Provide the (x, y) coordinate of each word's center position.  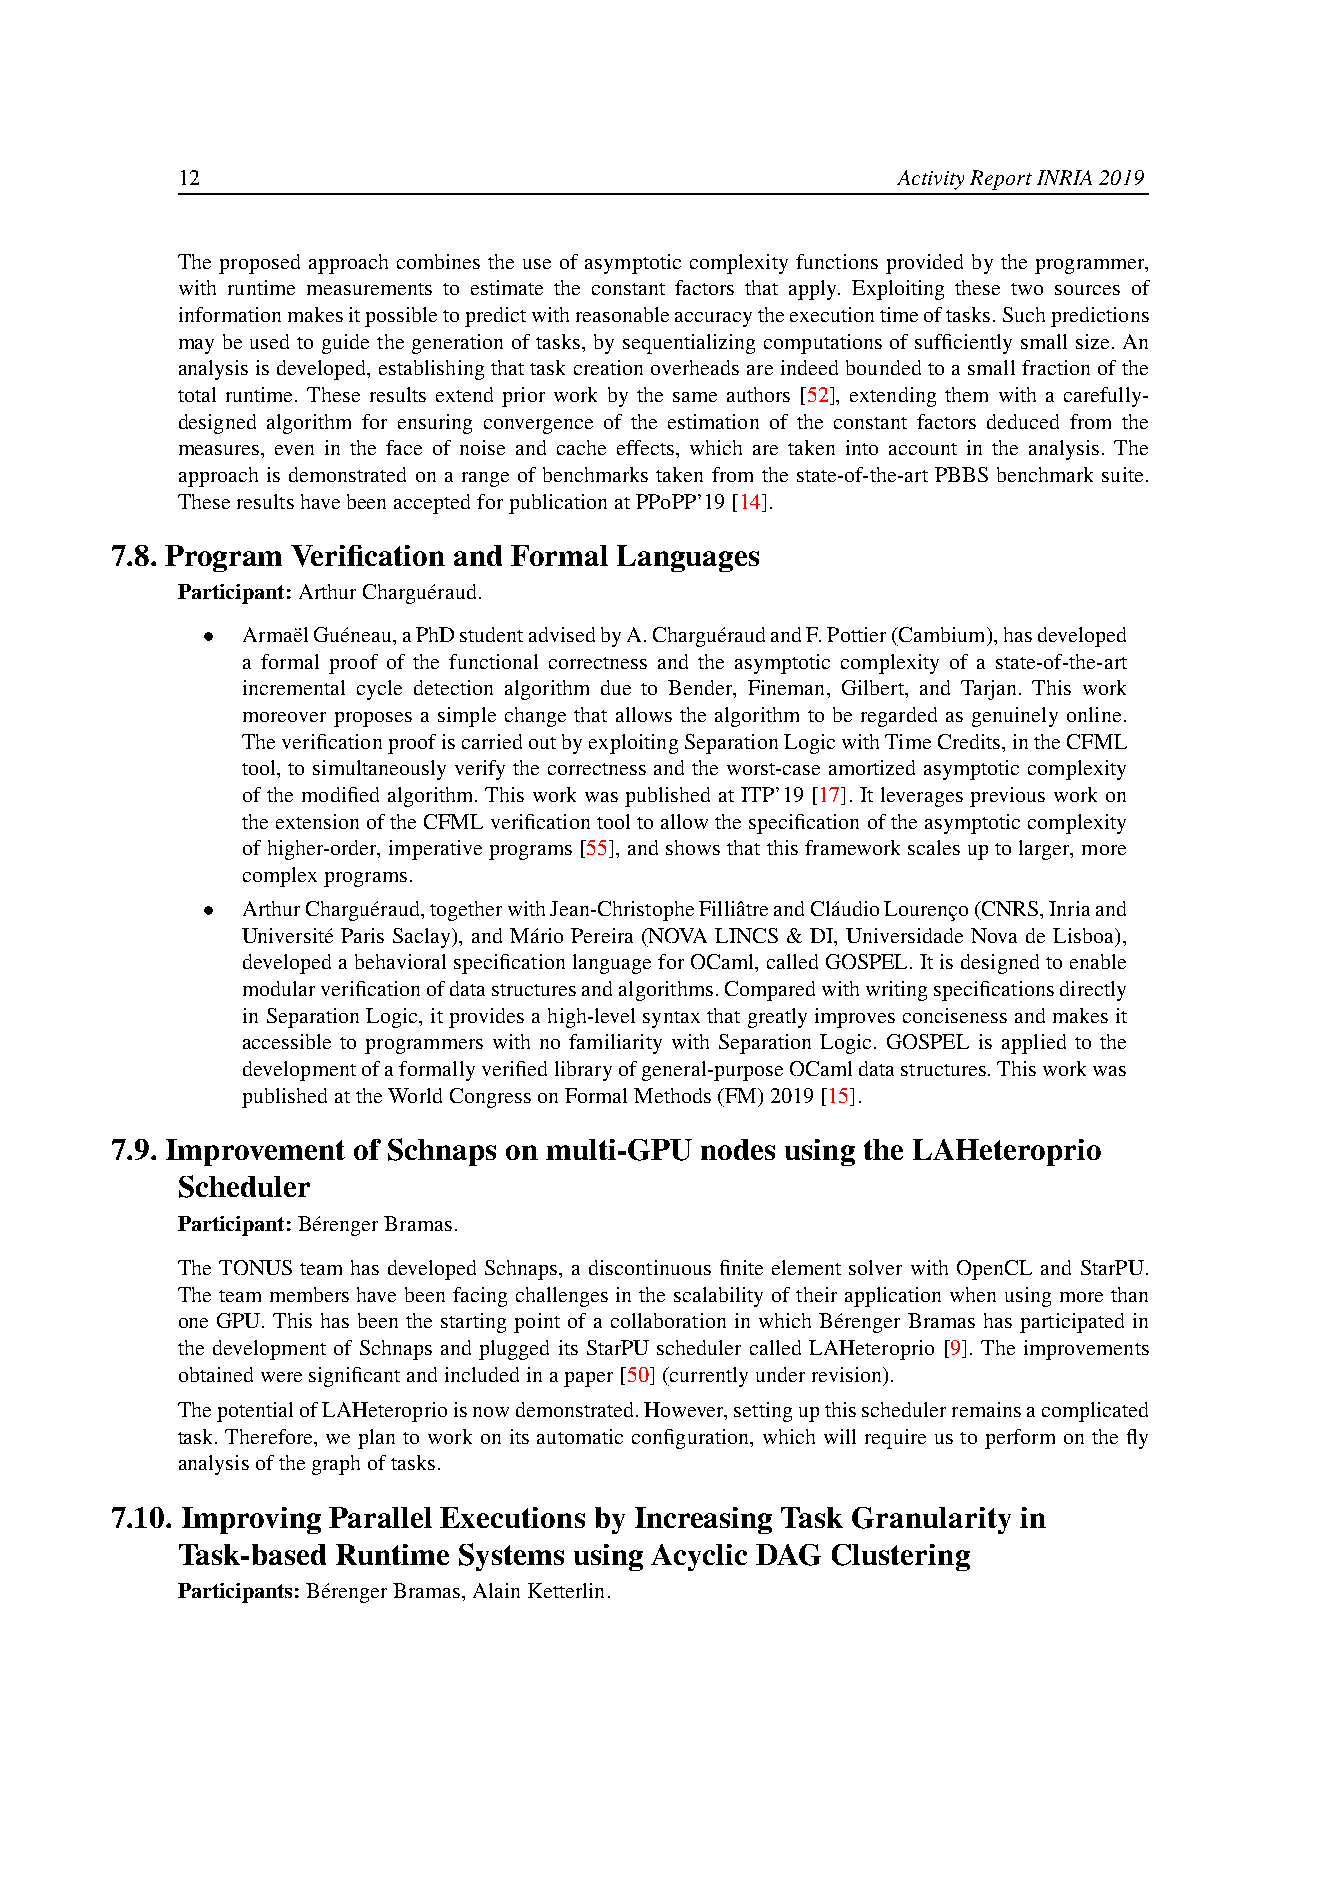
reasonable (622, 314)
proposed (259, 264)
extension (317, 821)
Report (1001, 180)
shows (693, 847)
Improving (251, 1520)
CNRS (1008, 908)
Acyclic (699, 1557)
